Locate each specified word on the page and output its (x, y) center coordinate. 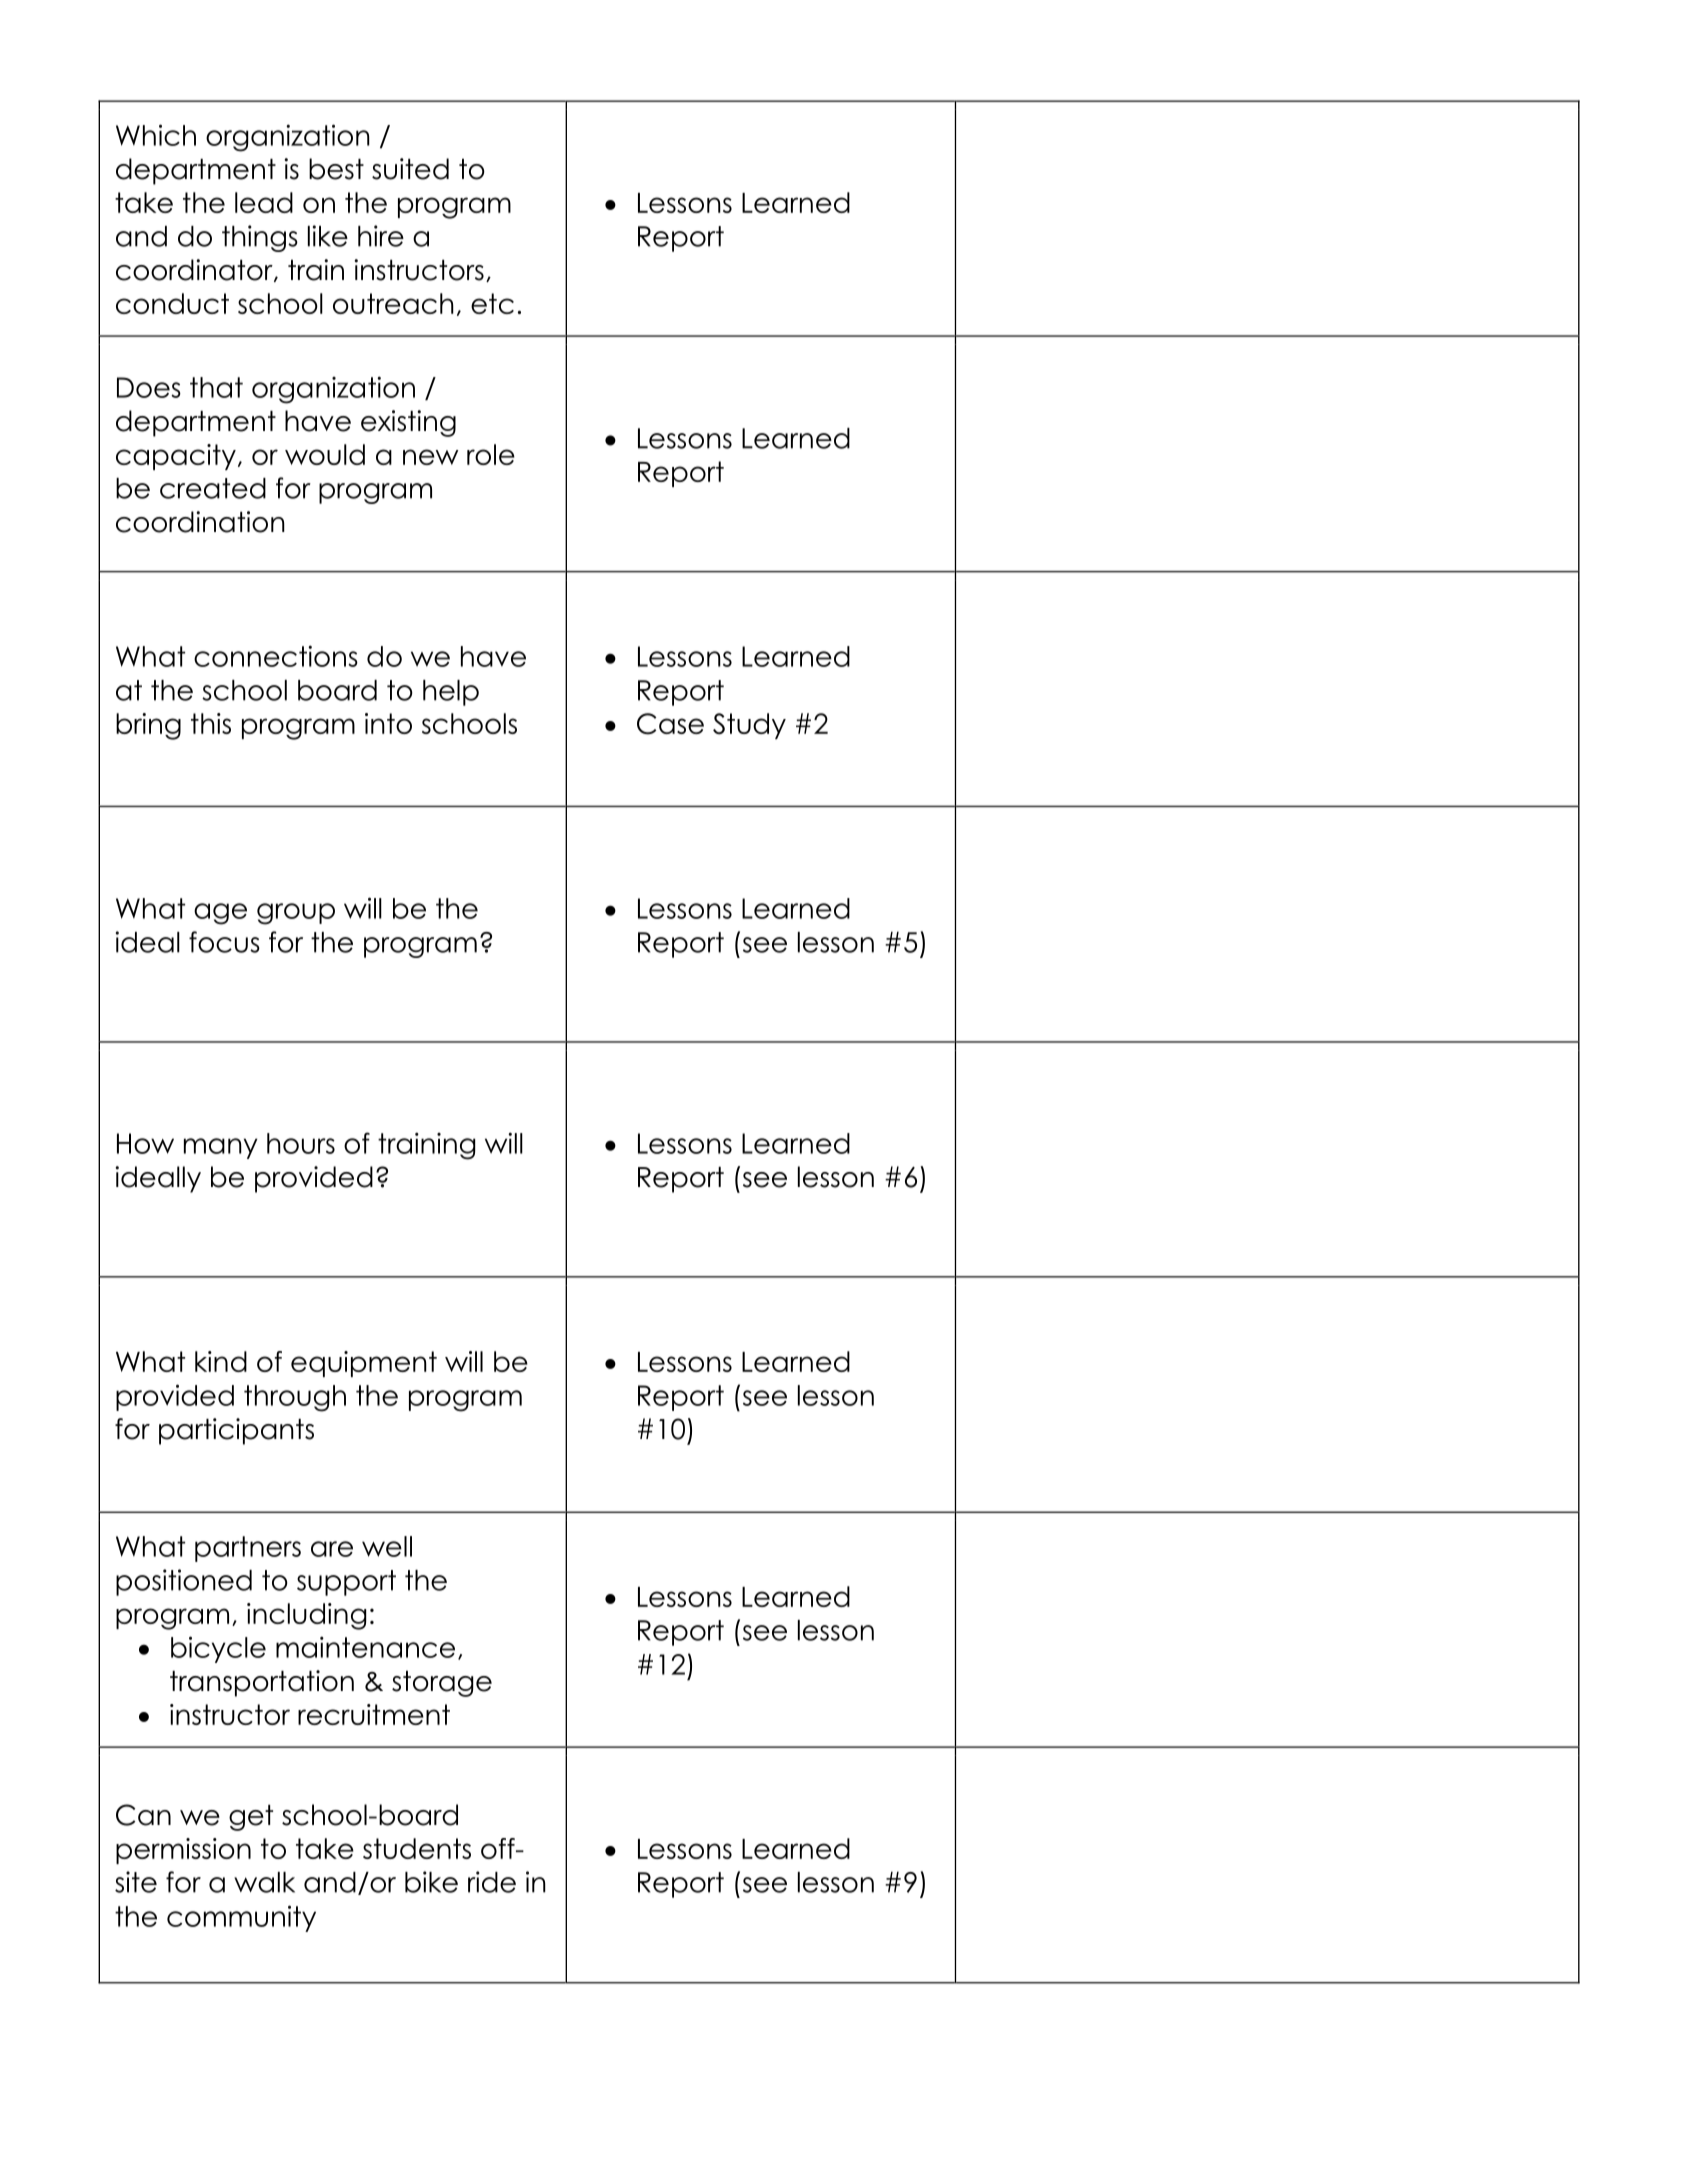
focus (224, 942)
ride (492, 1882)
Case (670, 724)
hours (301, 1143)
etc (492, 303)
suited (410, 169)
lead (264, 202)
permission (183, 1851)
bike (431, 1882)
